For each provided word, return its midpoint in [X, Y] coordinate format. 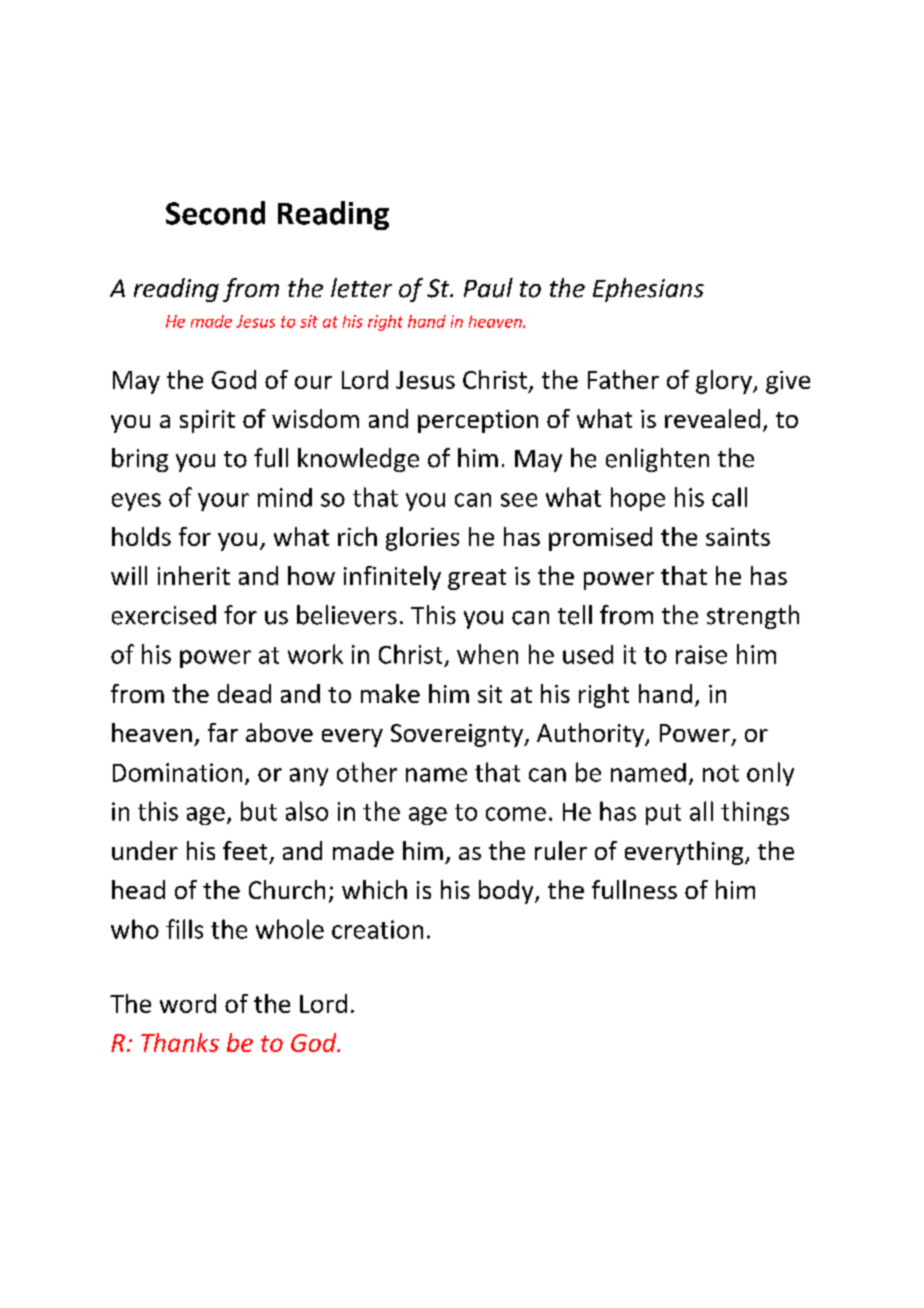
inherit [194, 575]
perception [478, 421]
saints [738, 537]
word [188, 1003]
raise [701, 654]
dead [244, 693]
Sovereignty [458, 735]
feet [245, 850]
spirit [207, 421]
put [663, 814]
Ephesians [648, 290]
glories [422, 539]
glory [725, 382]
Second [215, 213]
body [507, 892]
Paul [488, 288]
